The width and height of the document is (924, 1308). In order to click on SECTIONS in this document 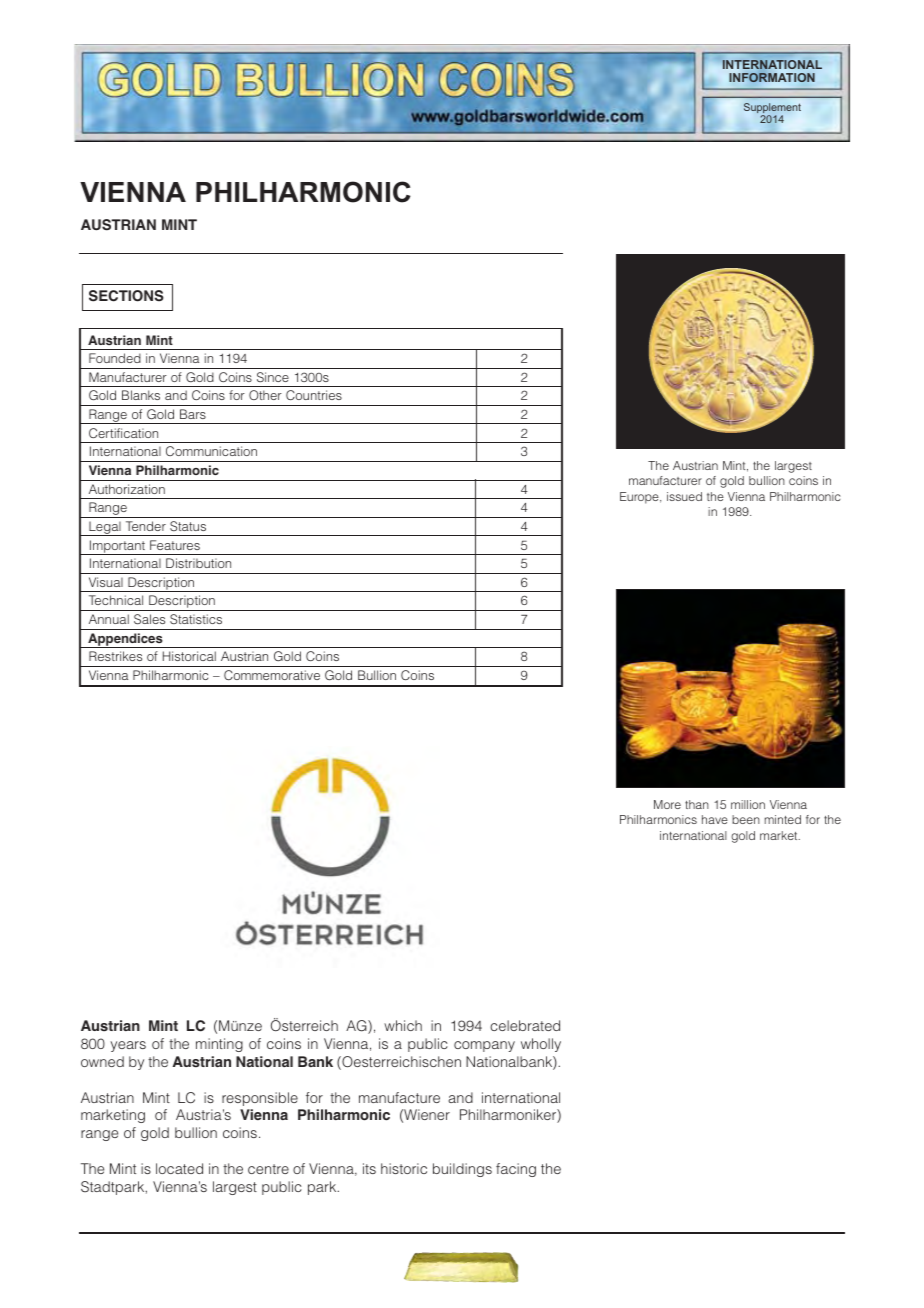, I will do `click(126, 296)`.
